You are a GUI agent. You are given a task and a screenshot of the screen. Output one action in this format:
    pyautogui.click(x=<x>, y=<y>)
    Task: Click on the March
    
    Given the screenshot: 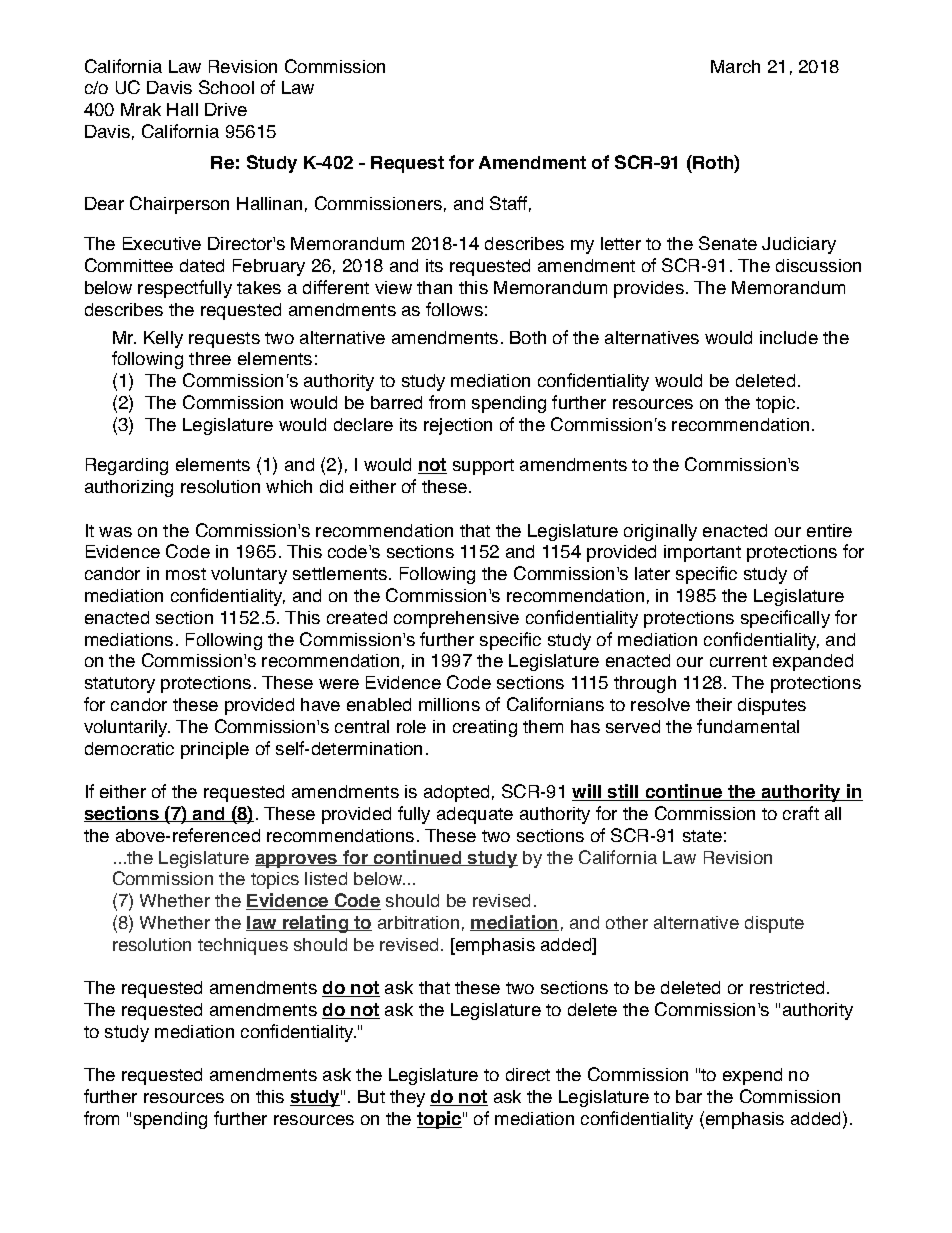 What is the action you would take?
    pyautogui.click(x=735, y=66)
